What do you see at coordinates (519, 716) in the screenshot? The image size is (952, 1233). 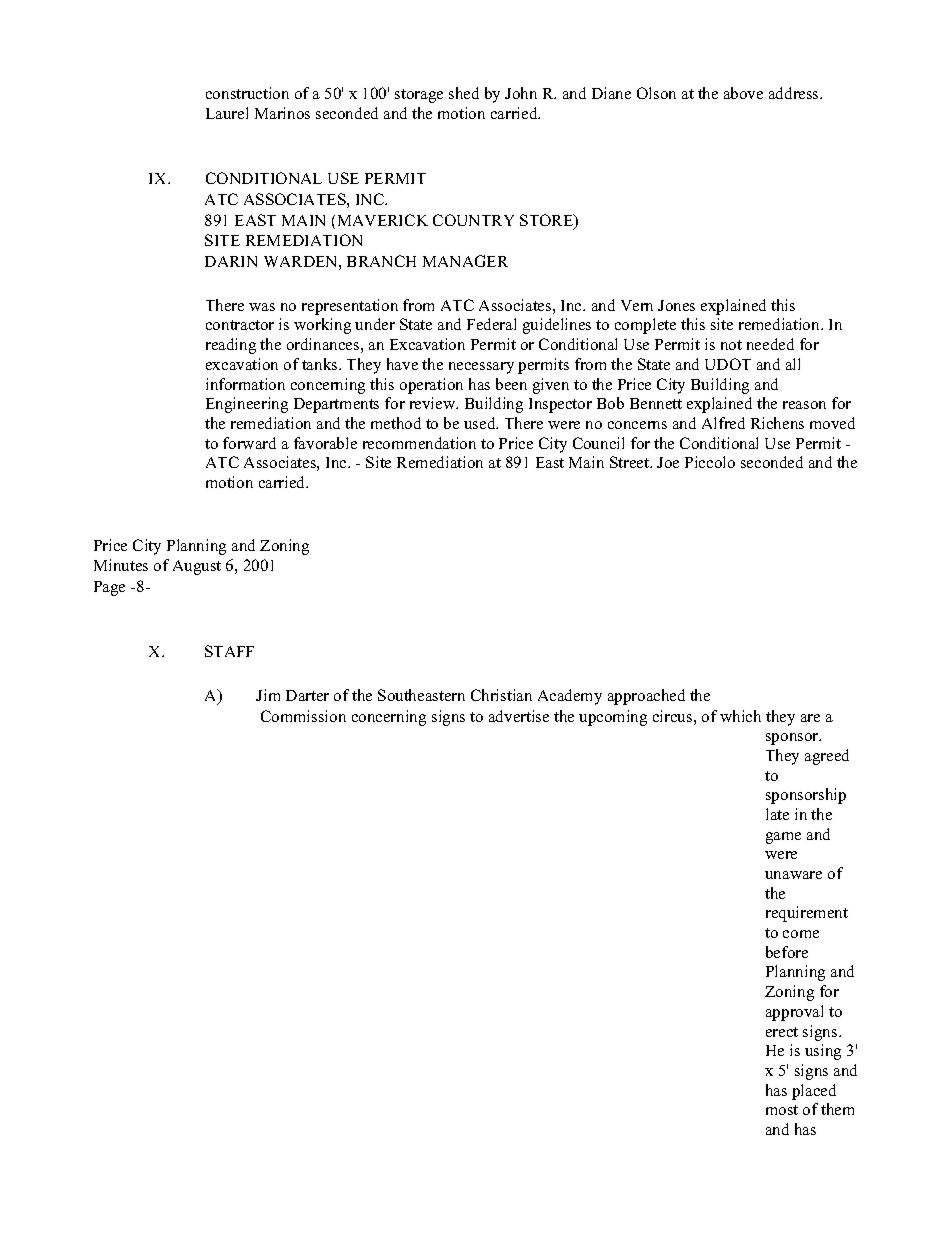 I see `advertise` at bounding box center [519, 716].
